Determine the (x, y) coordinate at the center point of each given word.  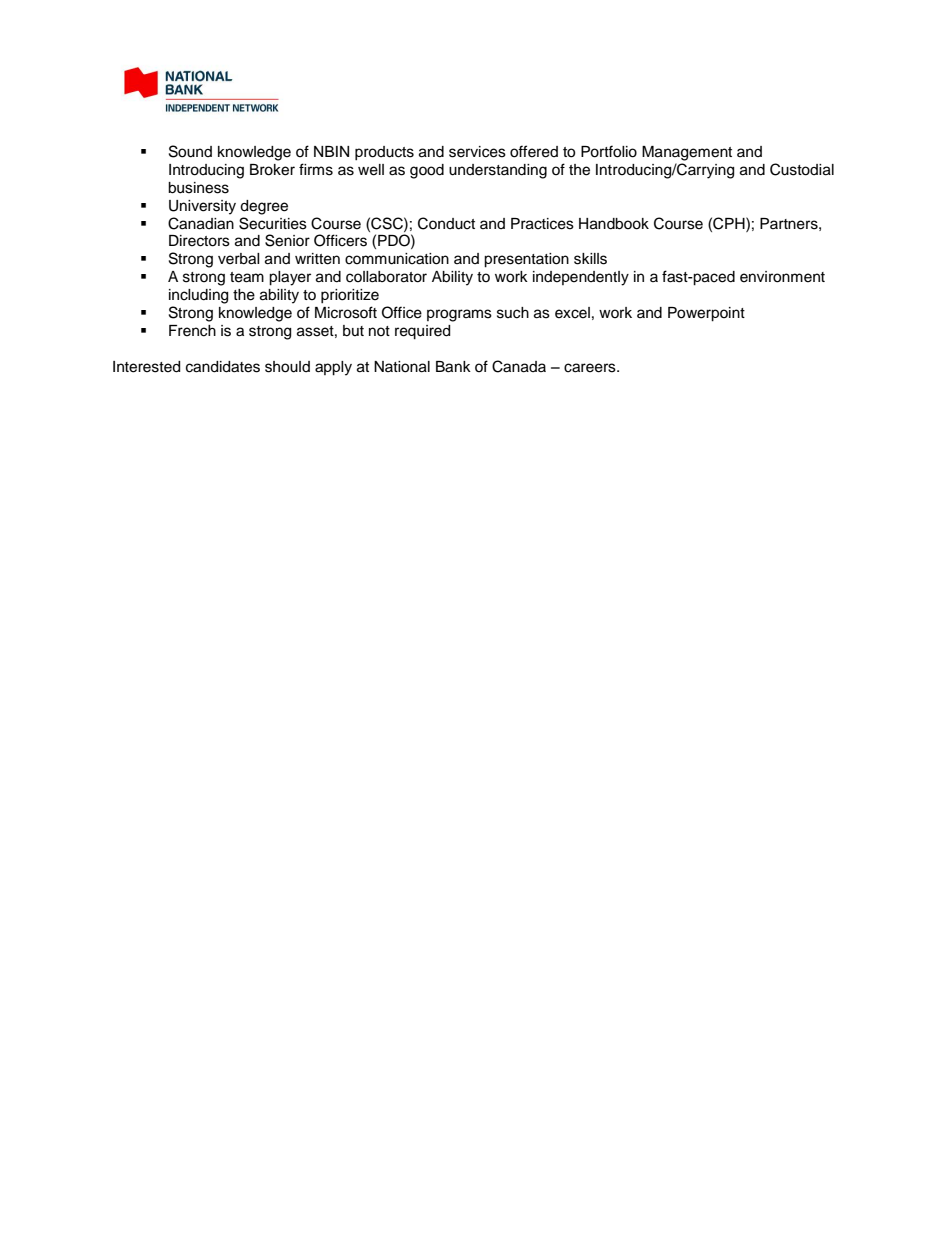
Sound (190, 151)
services (477, 152)
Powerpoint (706, 314)
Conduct (446, 223)
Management (687, 153)
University (202, 207)
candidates (223, 367)
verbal (239, 259)
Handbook (614, 224)
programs (459, 315)
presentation (526, 260)
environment (782, 277)
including (198, 296)
